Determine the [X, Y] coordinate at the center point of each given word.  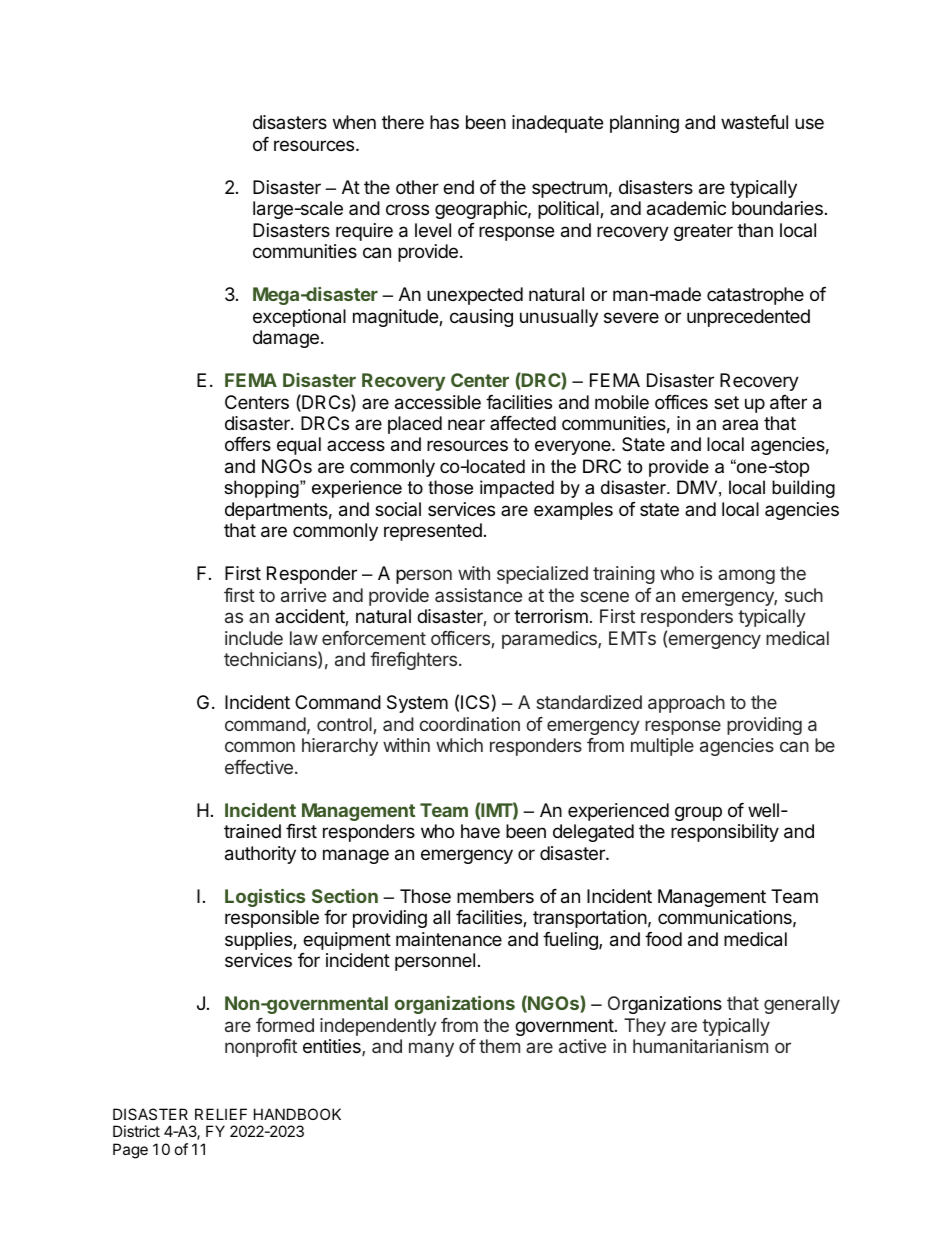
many [431, 1049]
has [444, 122]
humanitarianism [700, 1046]
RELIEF [221, 1114]
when [354, 122]
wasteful [754, 122]
